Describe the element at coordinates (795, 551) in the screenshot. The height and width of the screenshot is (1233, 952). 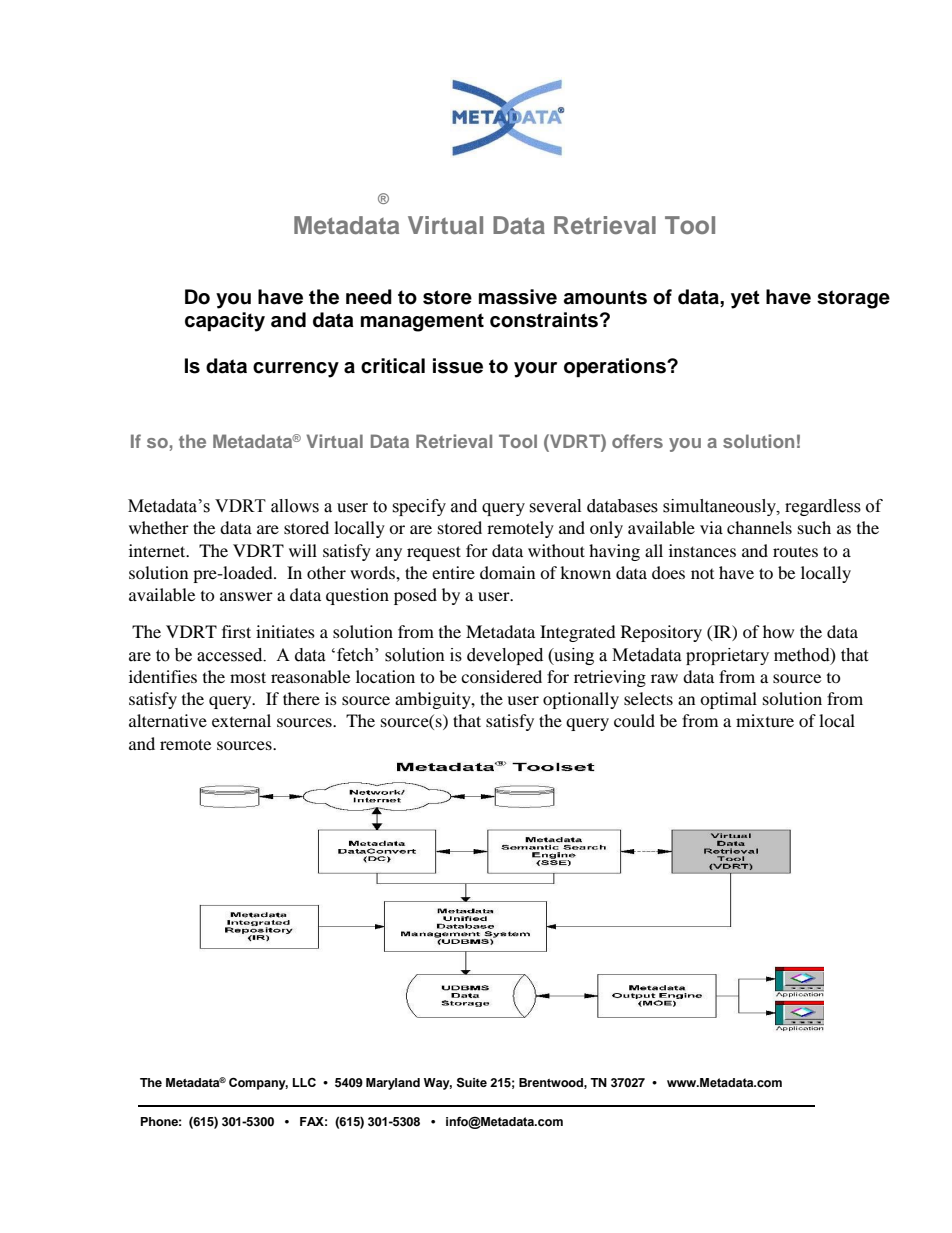
I see `routes` at that location.
